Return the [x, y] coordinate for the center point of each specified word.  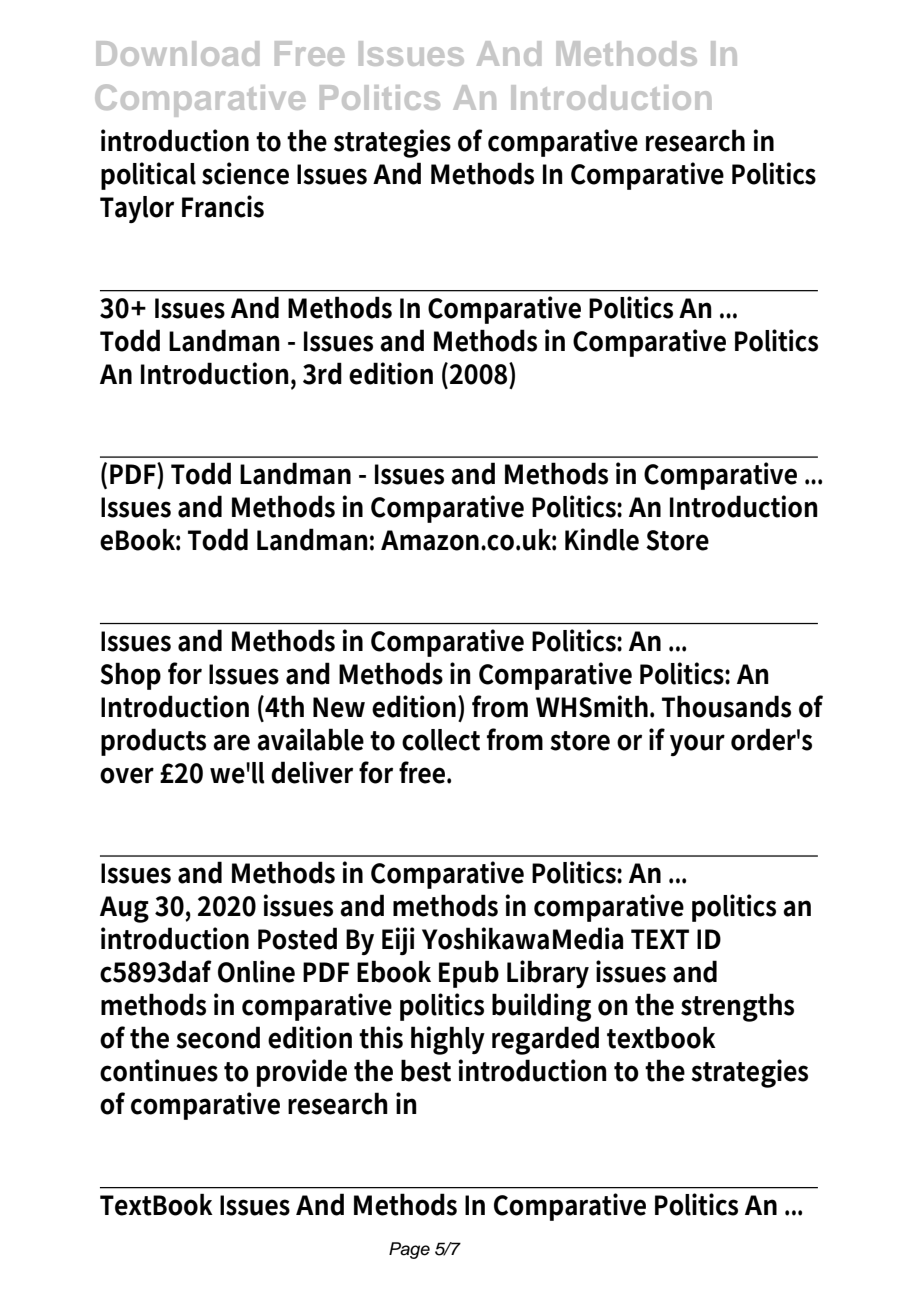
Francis [223, 206]
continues [159, 1070]
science [245, 173]
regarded [545, 1040]
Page [409, 1250]
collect [441, 740]
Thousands [726, 706]
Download [177, 53]
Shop [130, 676]
